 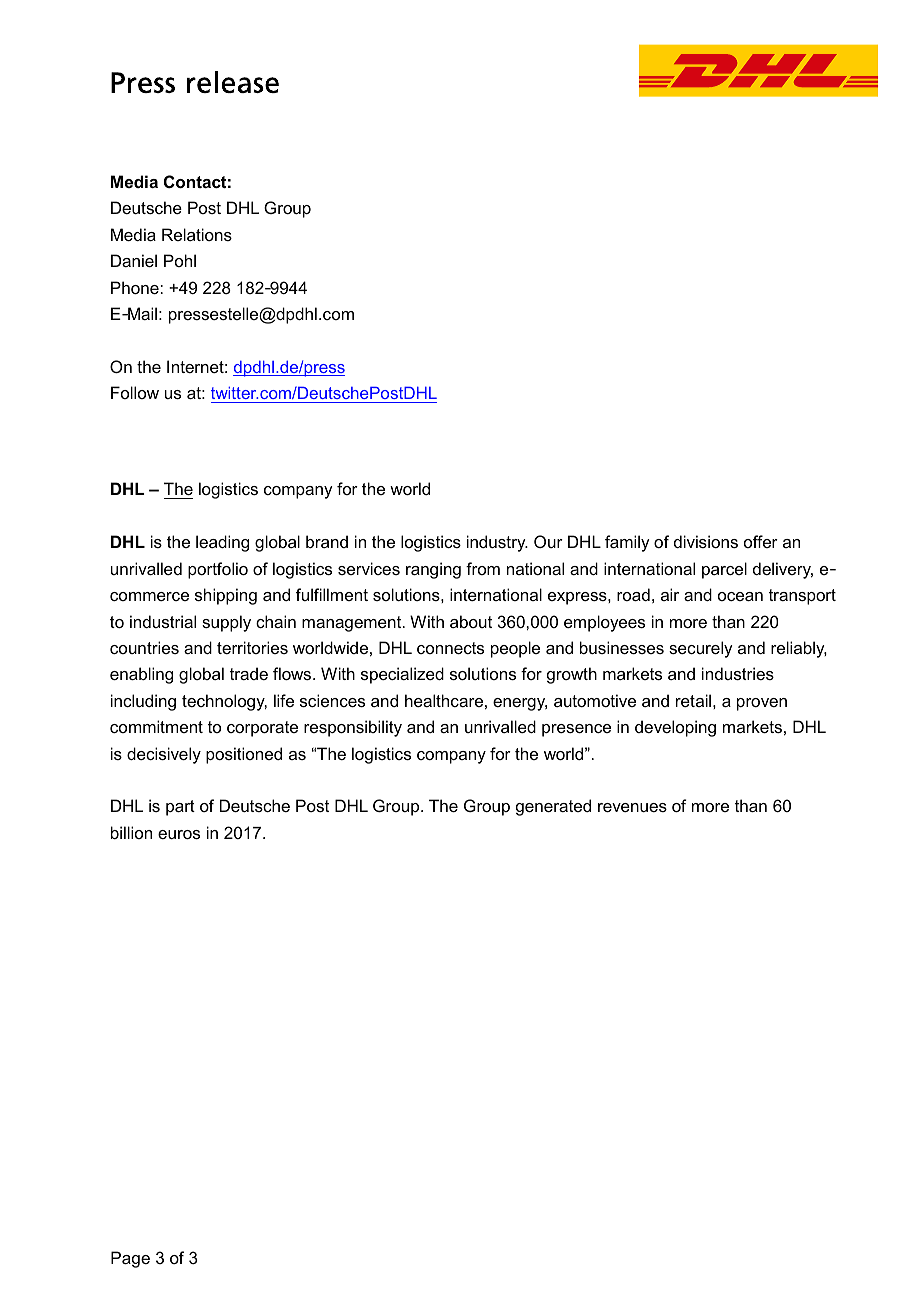 What do you see at coordinates (706, 541) in the screenshot?
I see `divisions` at bounding box center [706, 541].
